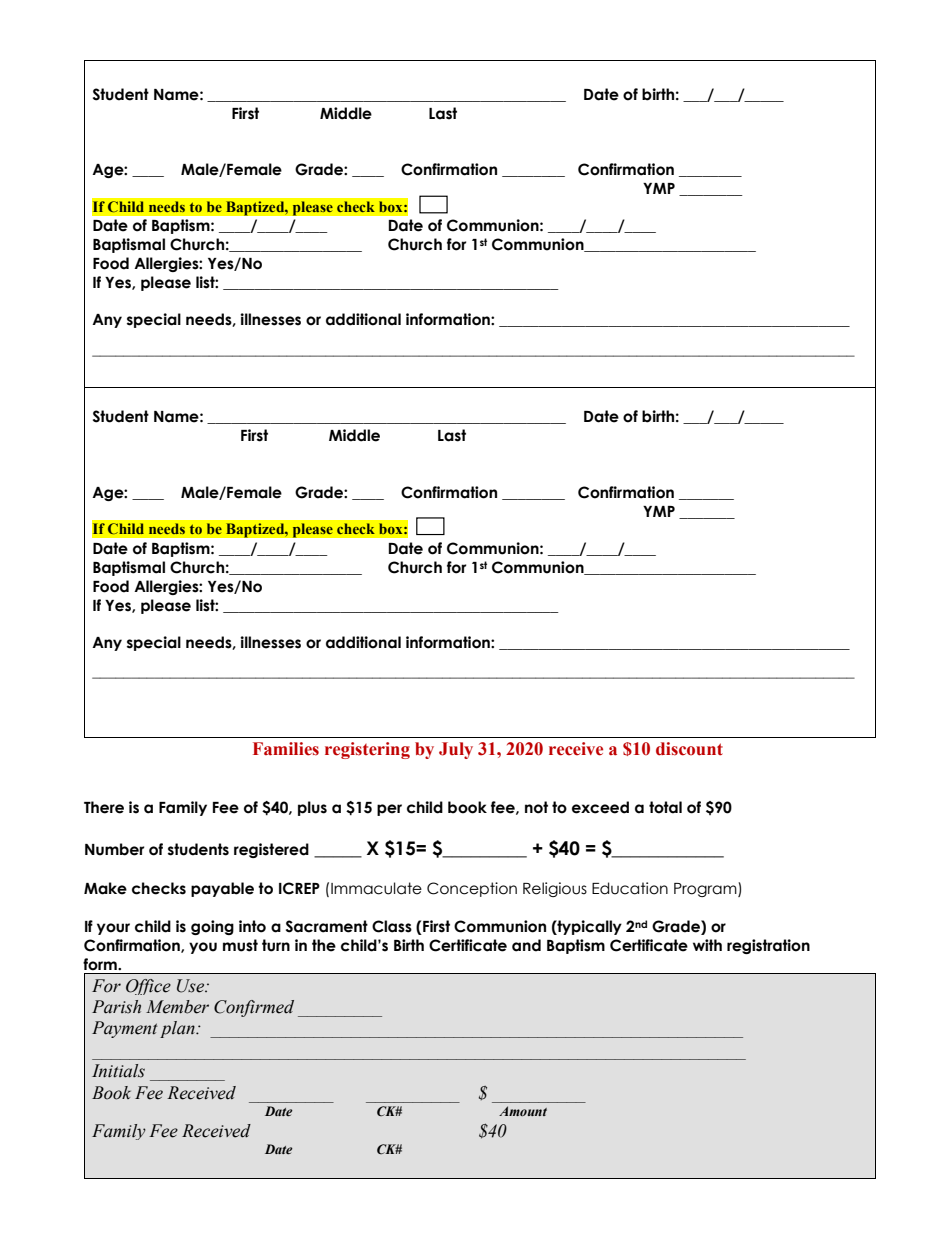 Image resolution: width=952 pixels, height=1233 pixels. I want to click on July, so click(456, 750).
